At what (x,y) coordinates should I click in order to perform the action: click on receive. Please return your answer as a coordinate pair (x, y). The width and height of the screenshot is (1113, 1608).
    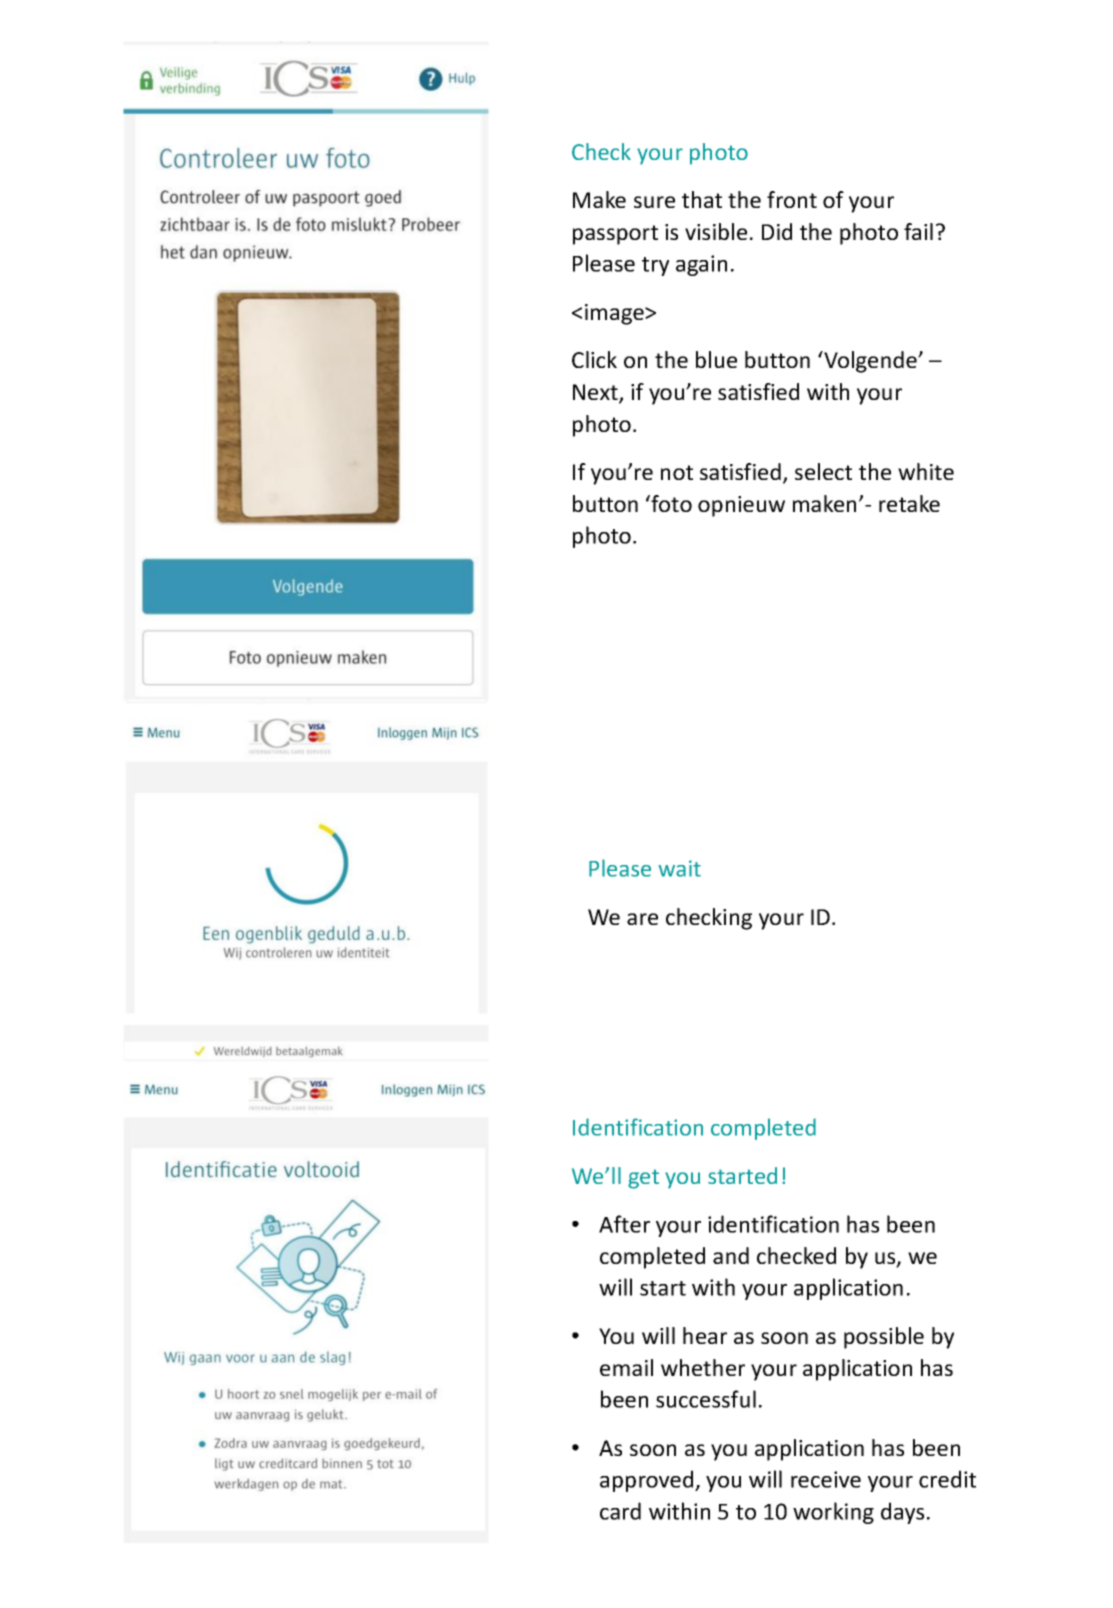
    Looking at the image, I should click on (826, 1479).
